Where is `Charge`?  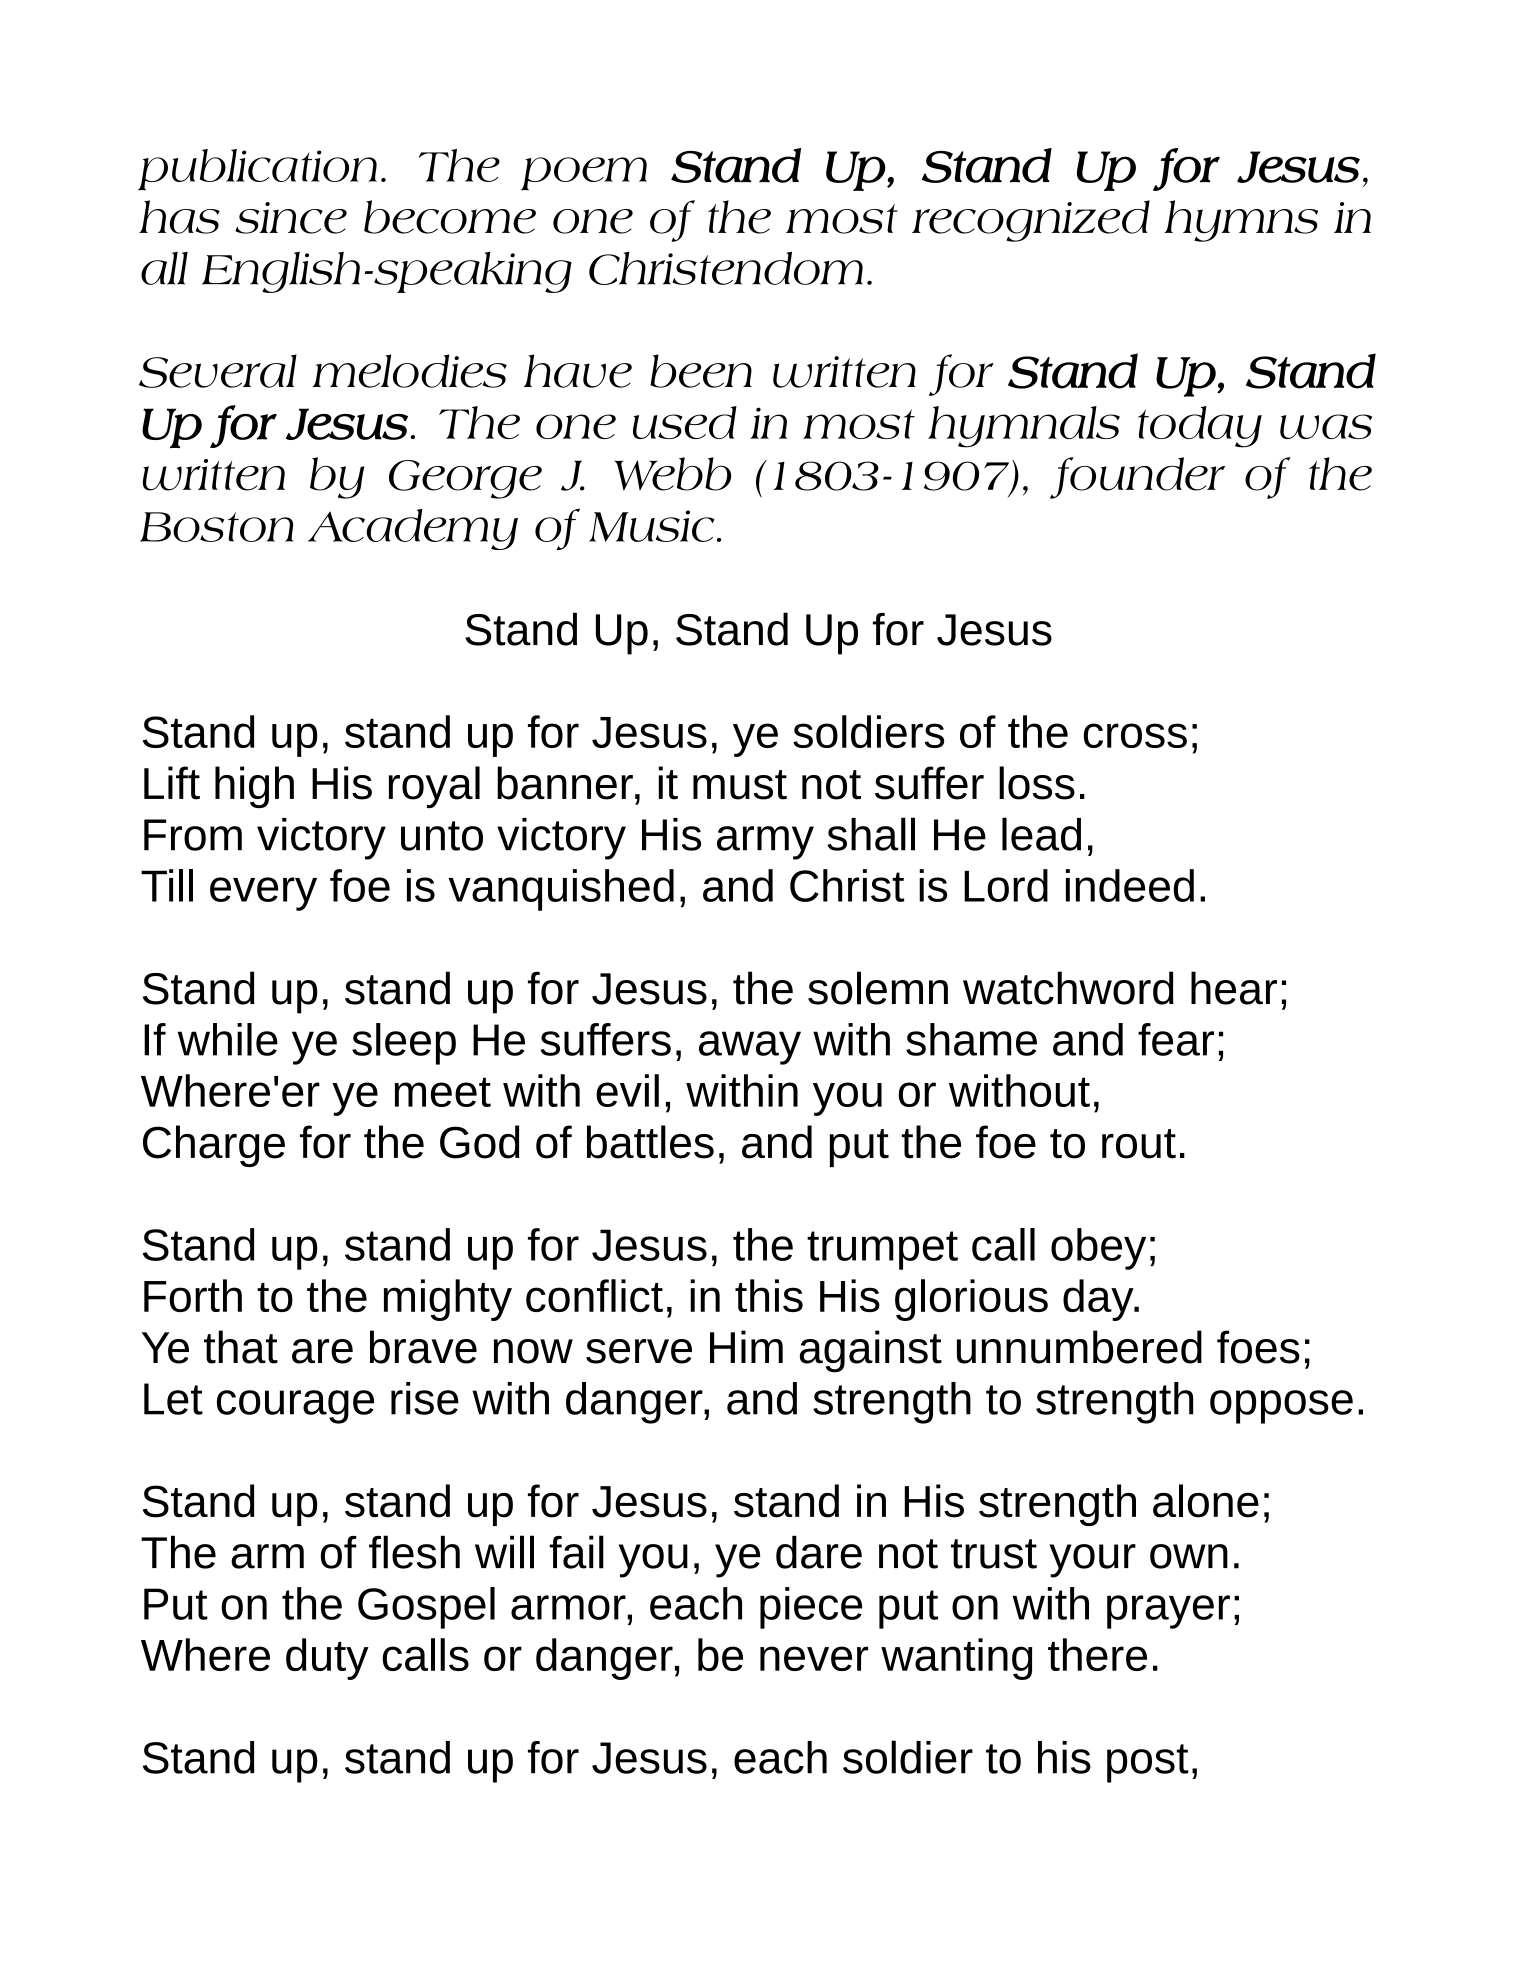
Charge is located at coordinates (214, 1146).
